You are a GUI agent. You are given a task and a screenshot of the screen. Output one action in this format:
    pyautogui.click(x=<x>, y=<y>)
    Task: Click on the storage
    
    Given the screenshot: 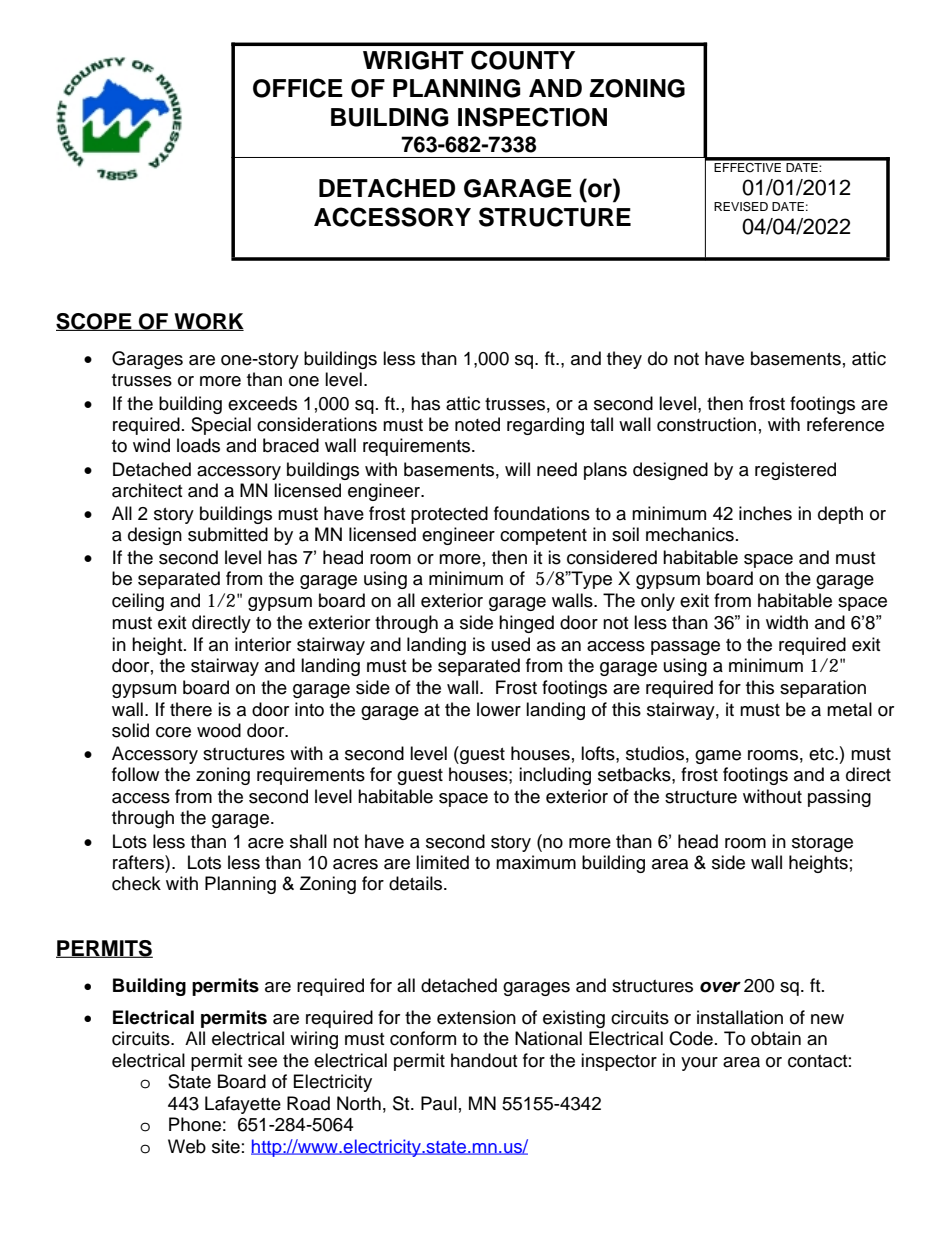 What is the action you would take?
    pyautogui.click(x=822, y=844)
